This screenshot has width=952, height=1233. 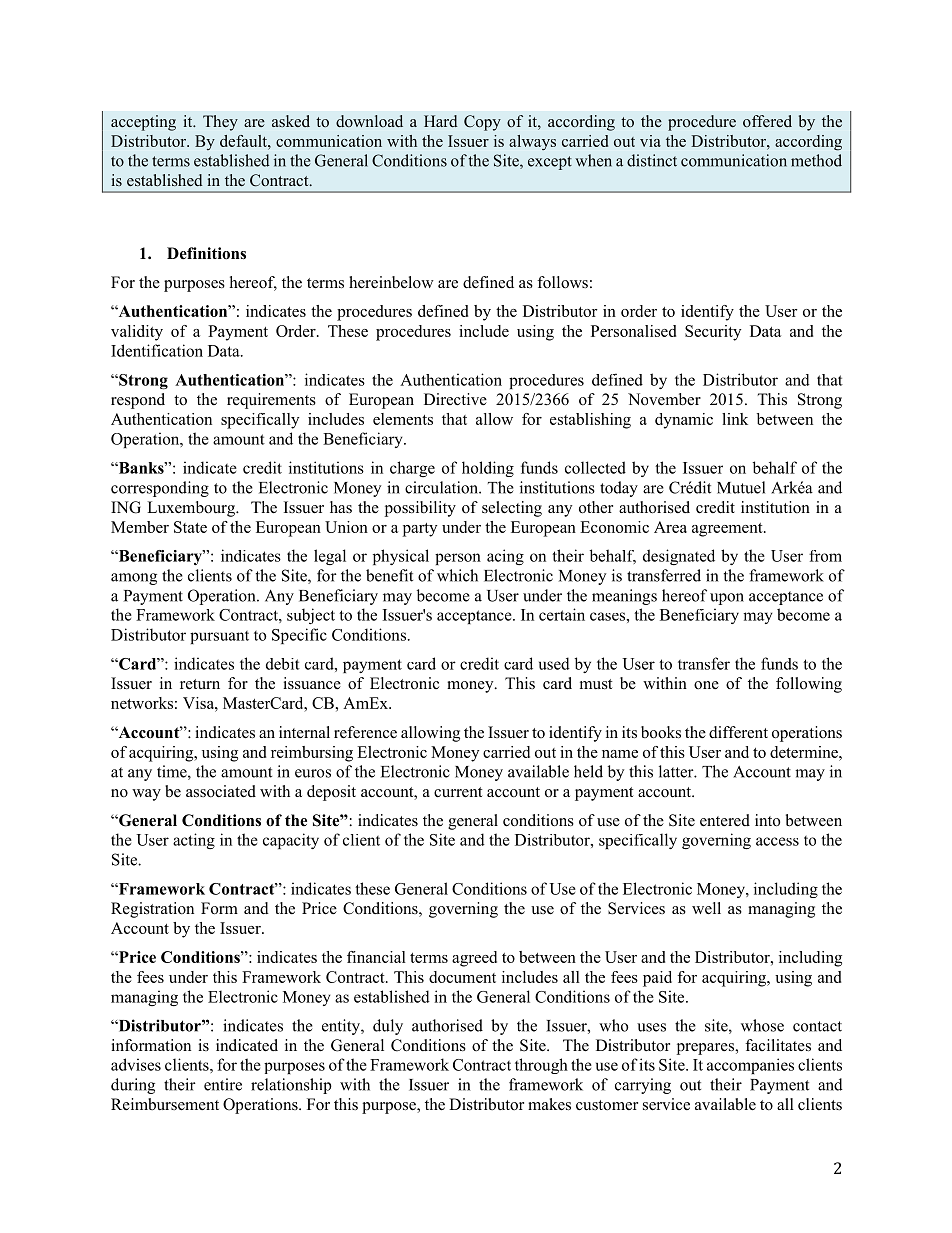 What do you see at coordinates (767, 121) in the screenshot?
I see `offered` at bounding box center [767, 121].
